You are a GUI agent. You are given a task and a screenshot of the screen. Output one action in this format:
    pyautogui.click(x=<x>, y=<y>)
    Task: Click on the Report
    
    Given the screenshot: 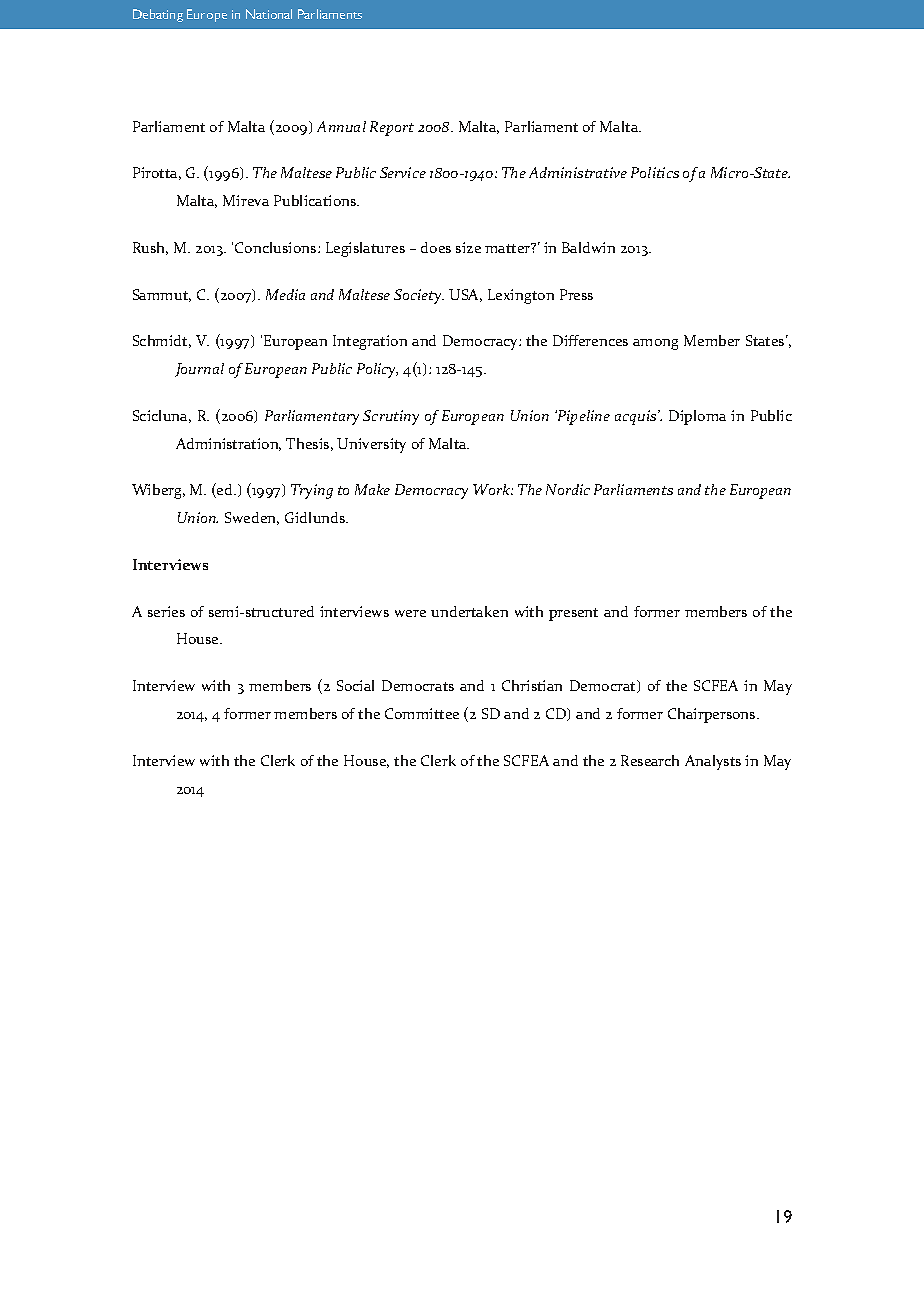 What is the action you would take?
    pyautogui.click(x=392, y=128)
